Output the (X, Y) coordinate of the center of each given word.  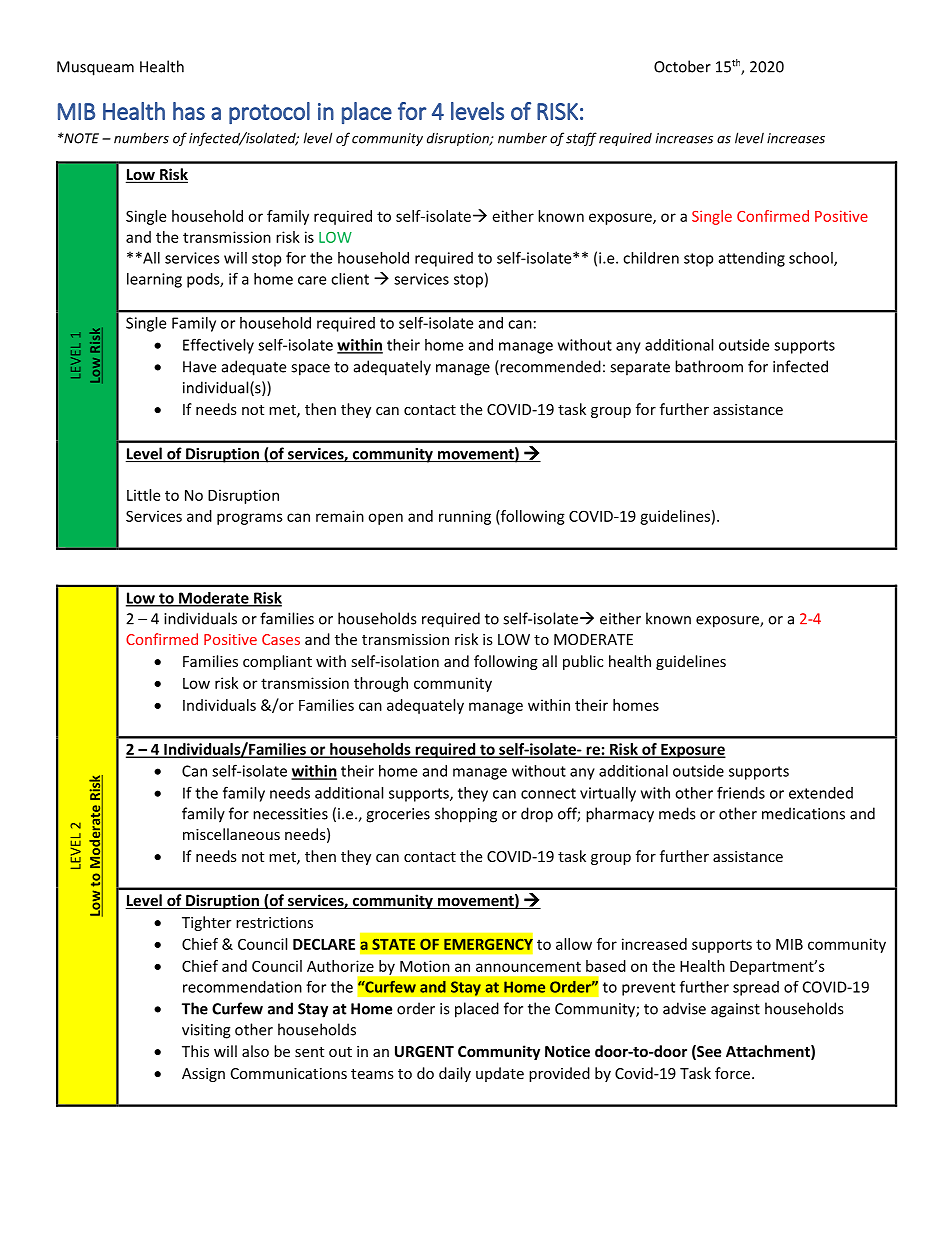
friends (741, 792)
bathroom (709, 366)
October (682, 66)
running (465, 517)
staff (581, 139)
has (189, 111)
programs (250, 519)
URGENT (424, 1051)
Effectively (218, 346)
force (734, 1073)
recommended (549, 367)
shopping (466, 815)
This (195, 1051)
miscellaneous (231, 834)
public (583, 662)
